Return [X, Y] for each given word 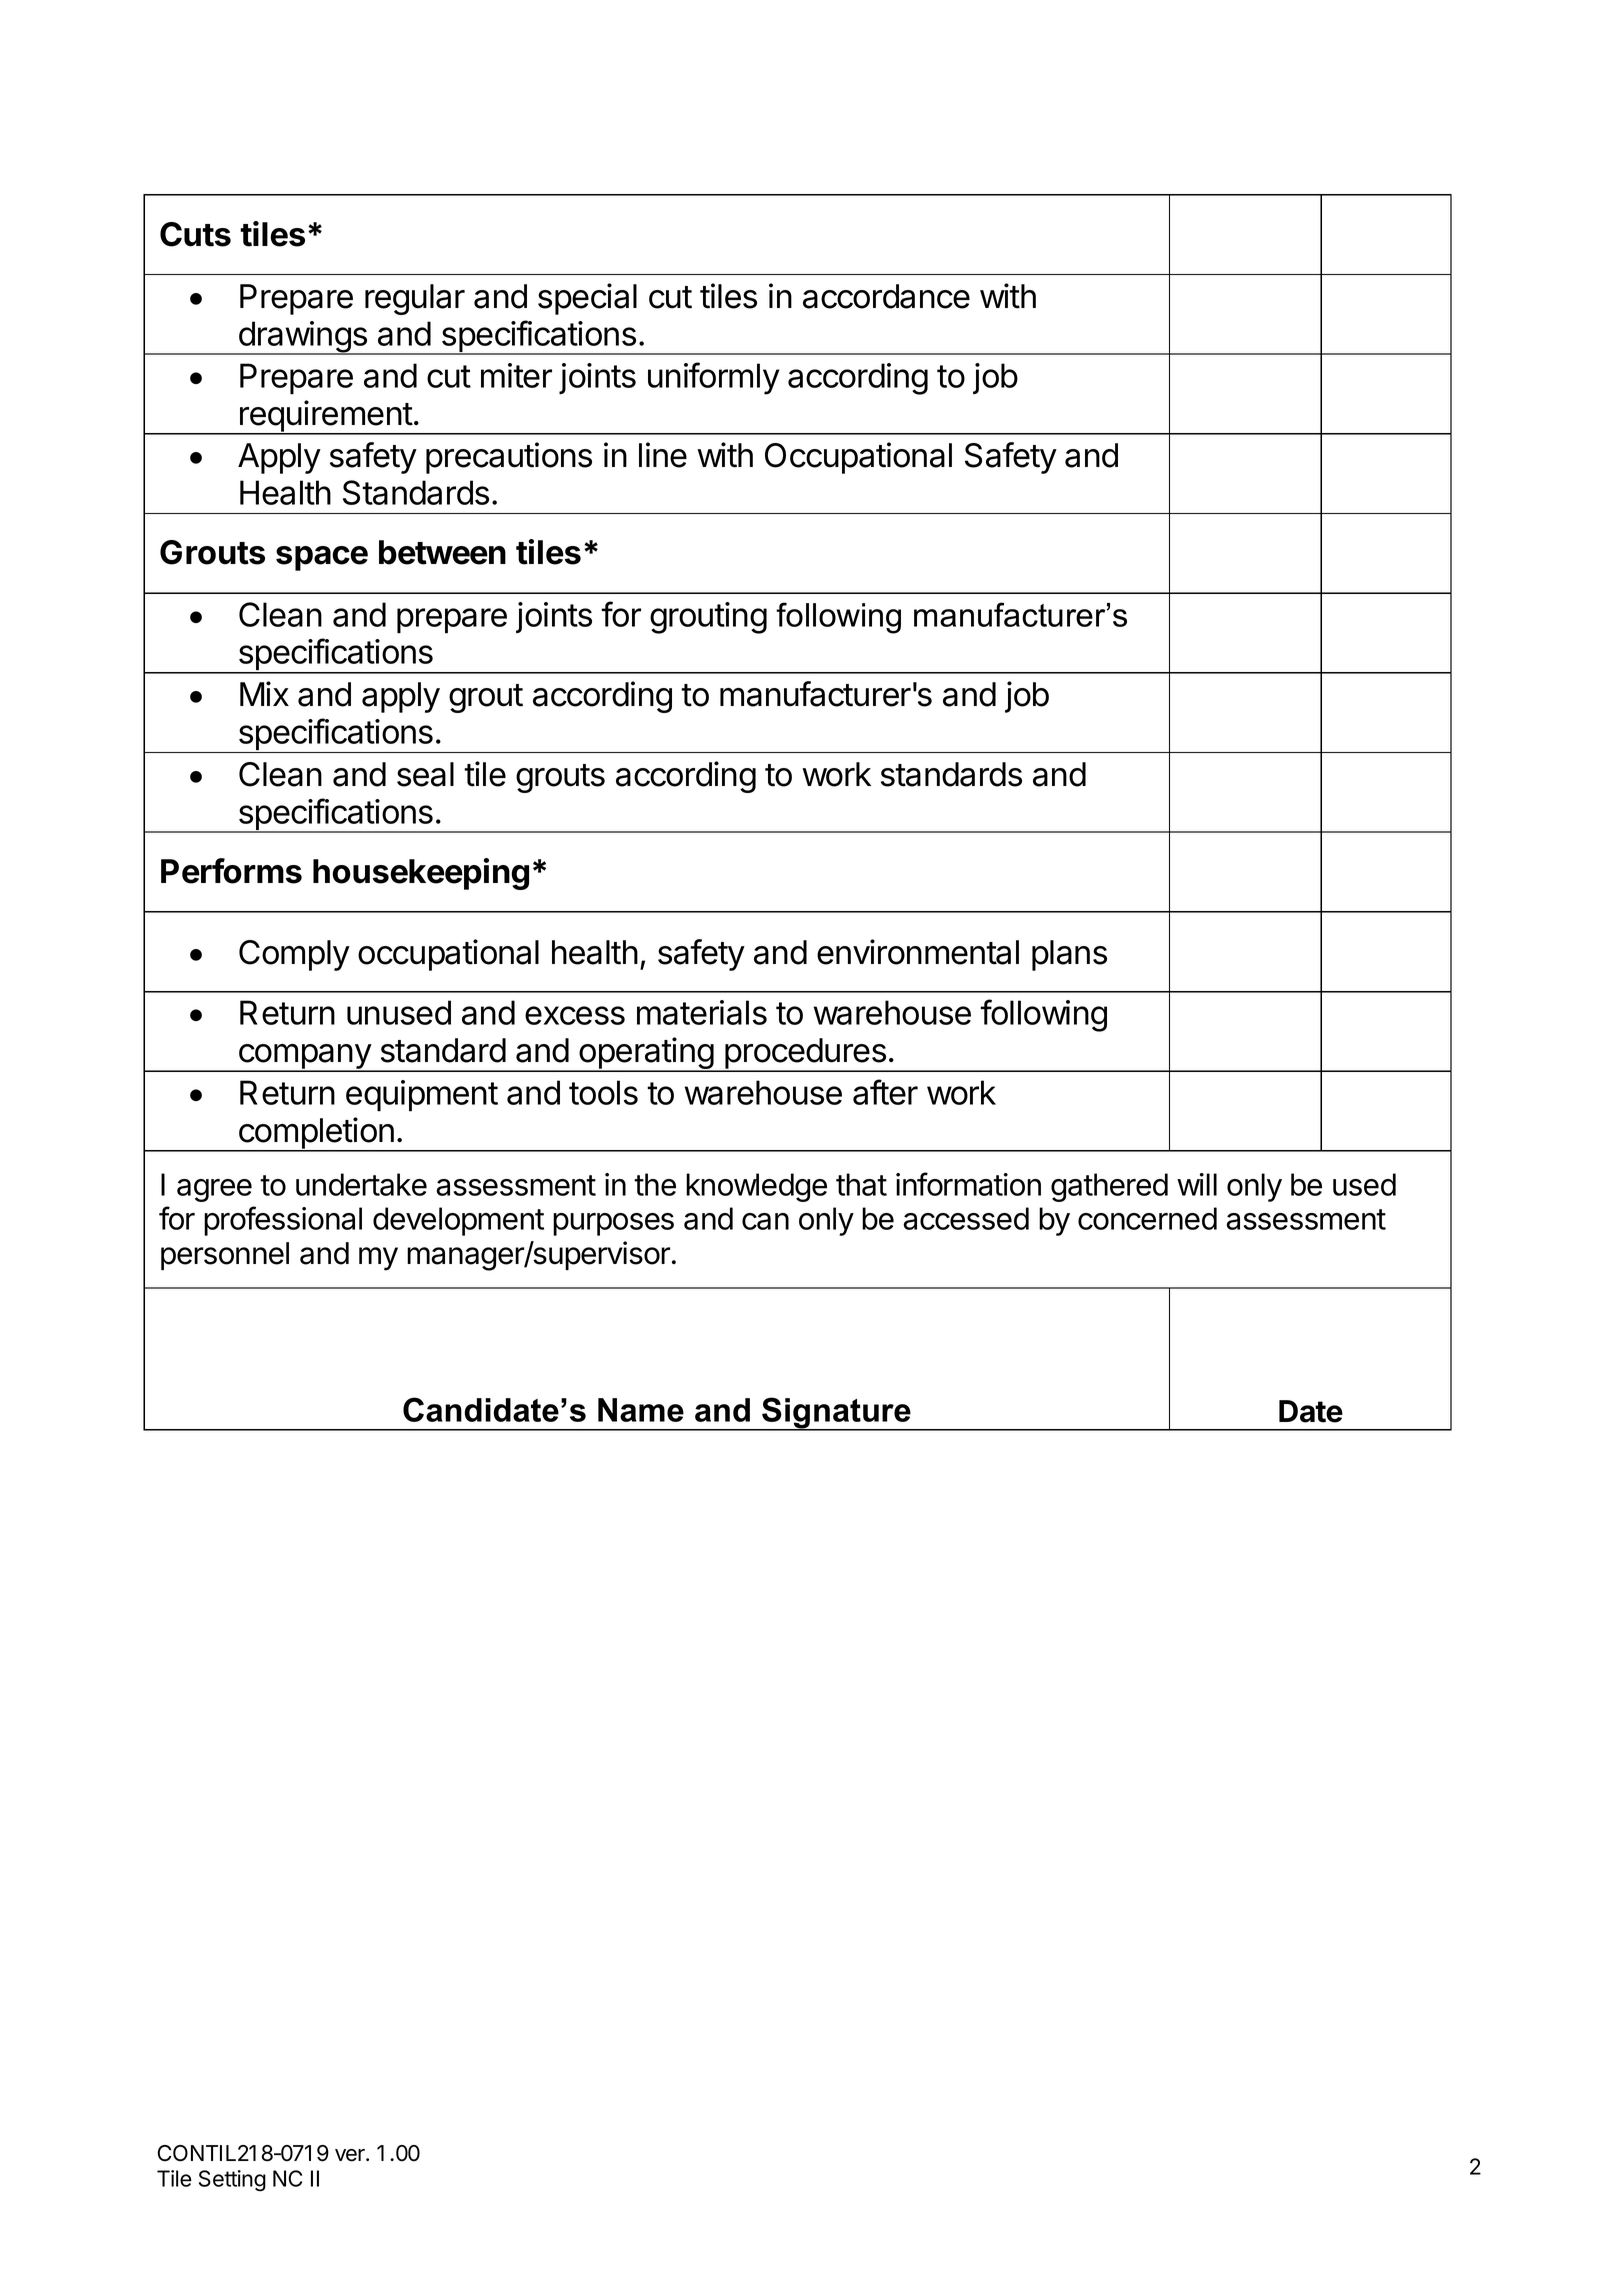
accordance [886, 296]
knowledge [756, 1187]
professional [283, 1221]
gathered [1109, 1187]
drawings [302, 338]
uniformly [714, 378]
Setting [232, 2181]
